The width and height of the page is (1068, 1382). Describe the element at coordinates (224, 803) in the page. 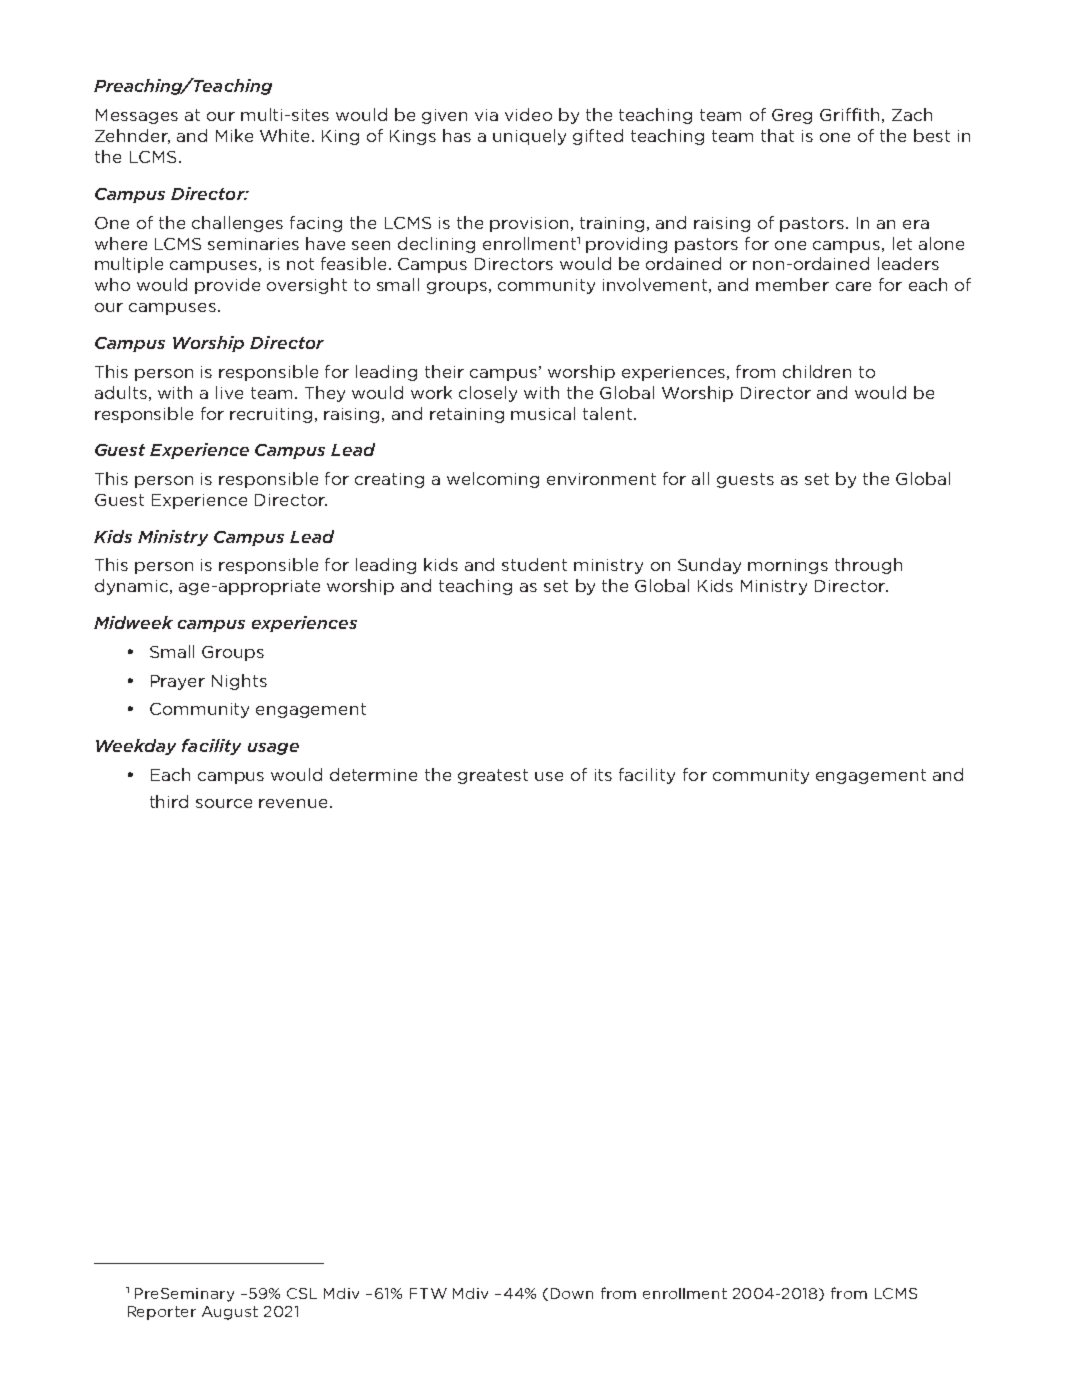

I see `source` at that location.
